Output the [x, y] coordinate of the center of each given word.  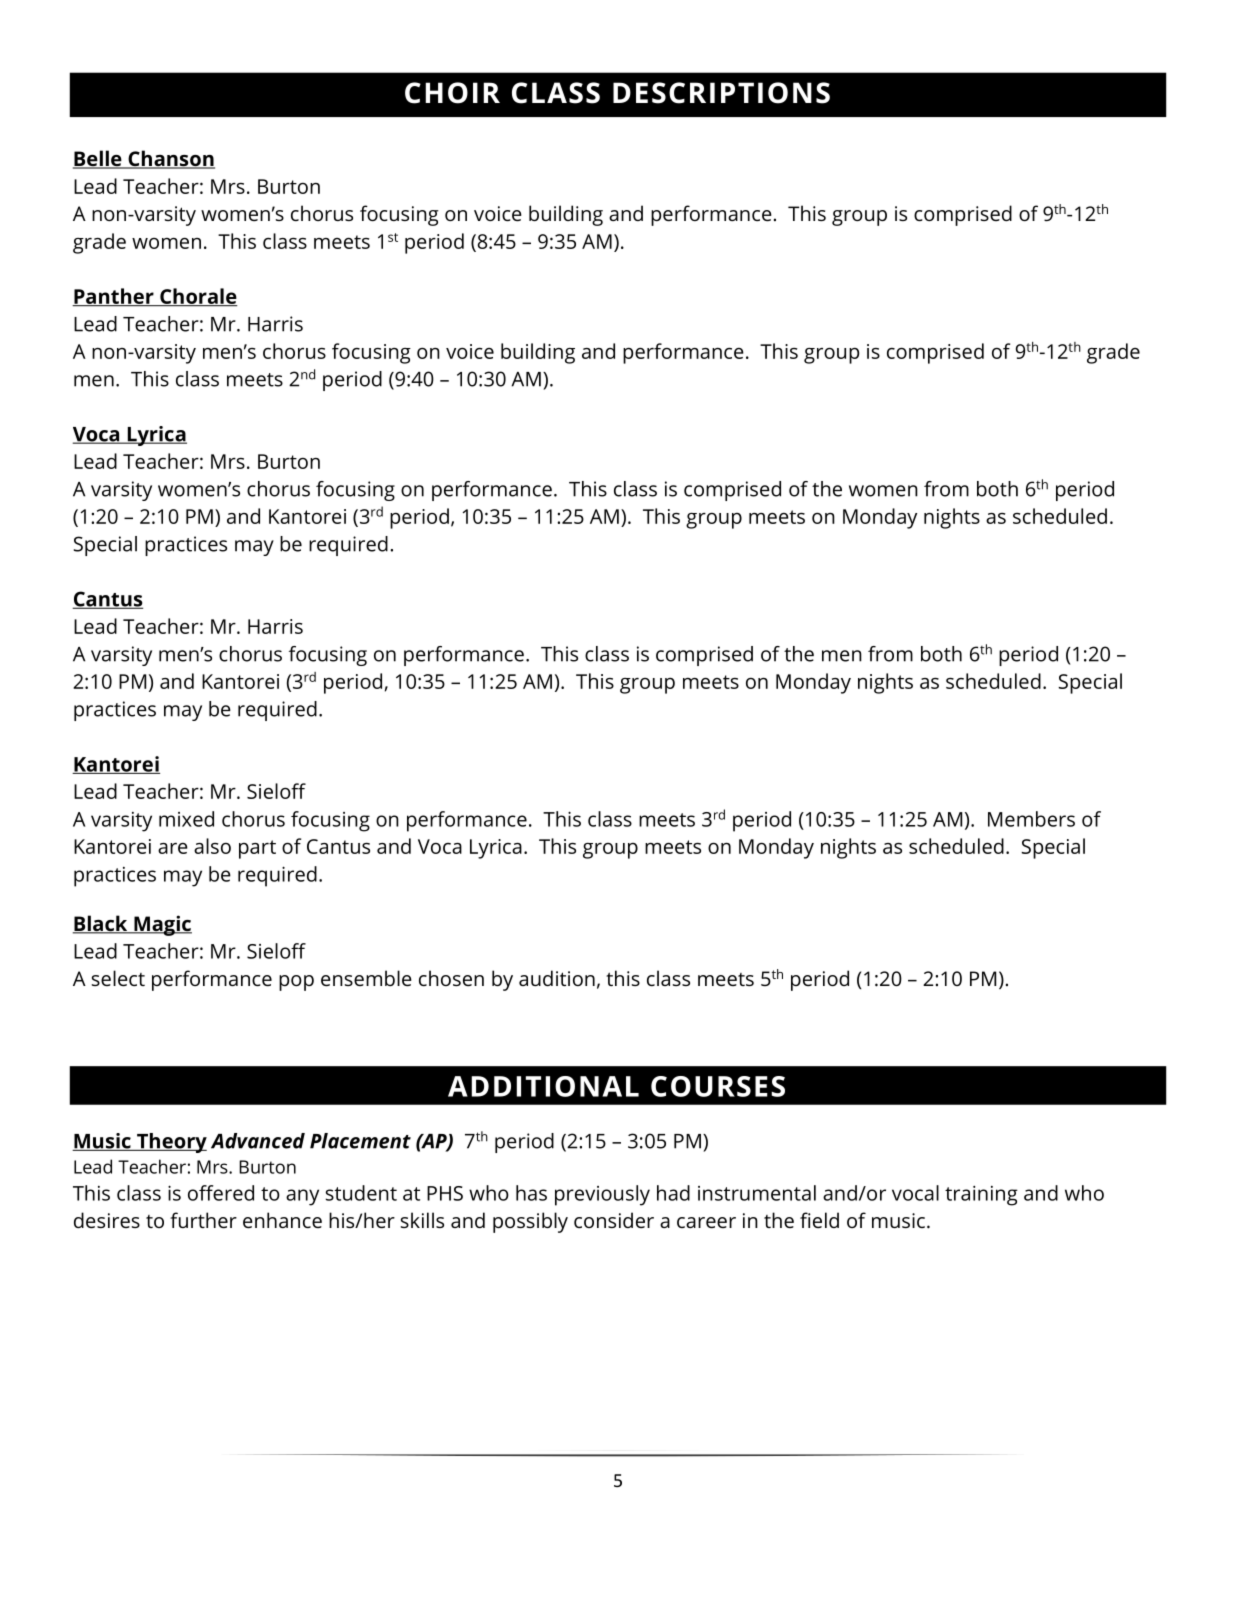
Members [1031, 819]
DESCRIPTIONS [721, 93]
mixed [186, 819]
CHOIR [452, 93]
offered [221, 1193]
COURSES [718, 1086]
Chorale [198, 297]
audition [557, 978]
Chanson [170, 159]
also [212, 846]
